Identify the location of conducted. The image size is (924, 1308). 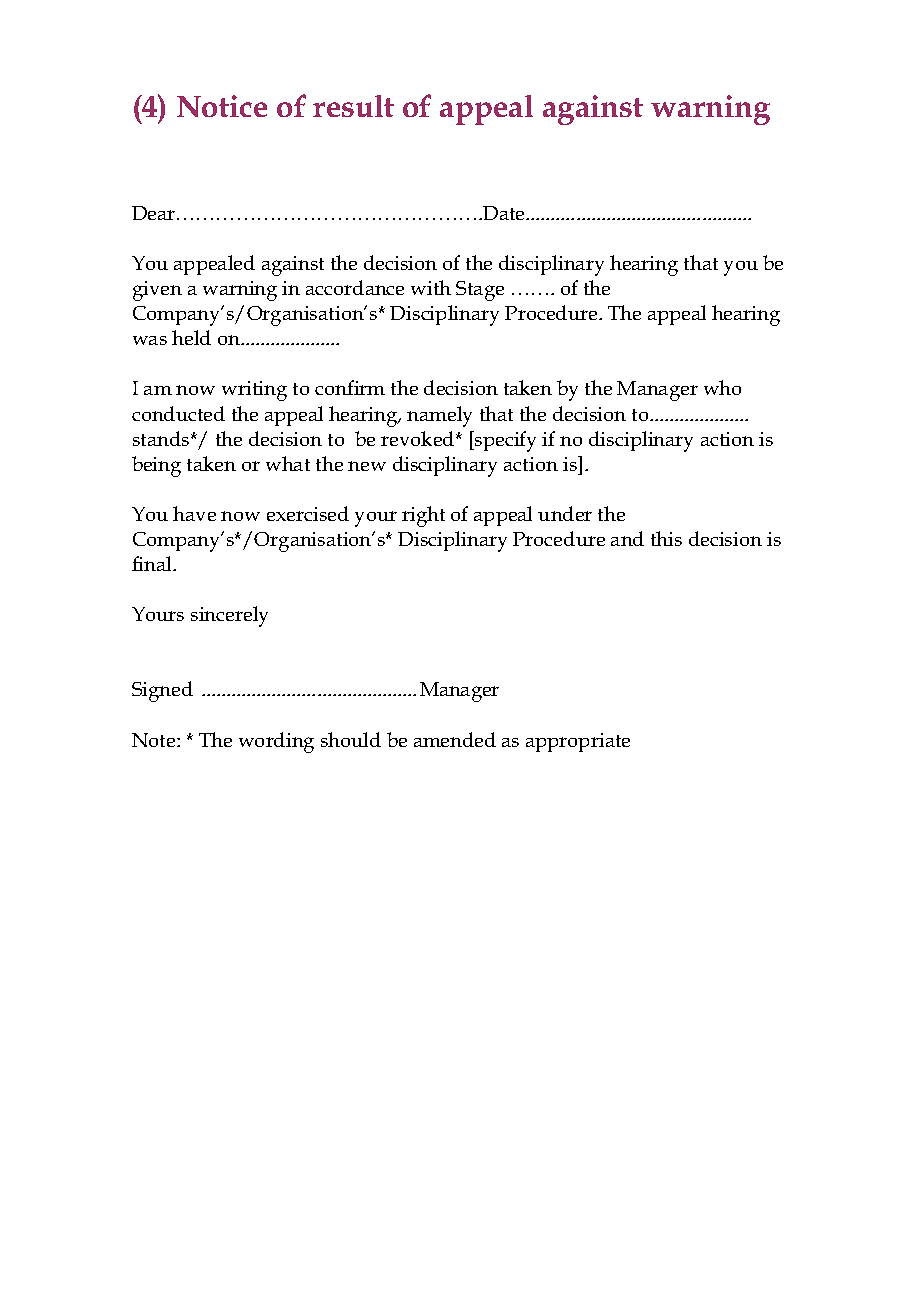
(178, 413).
